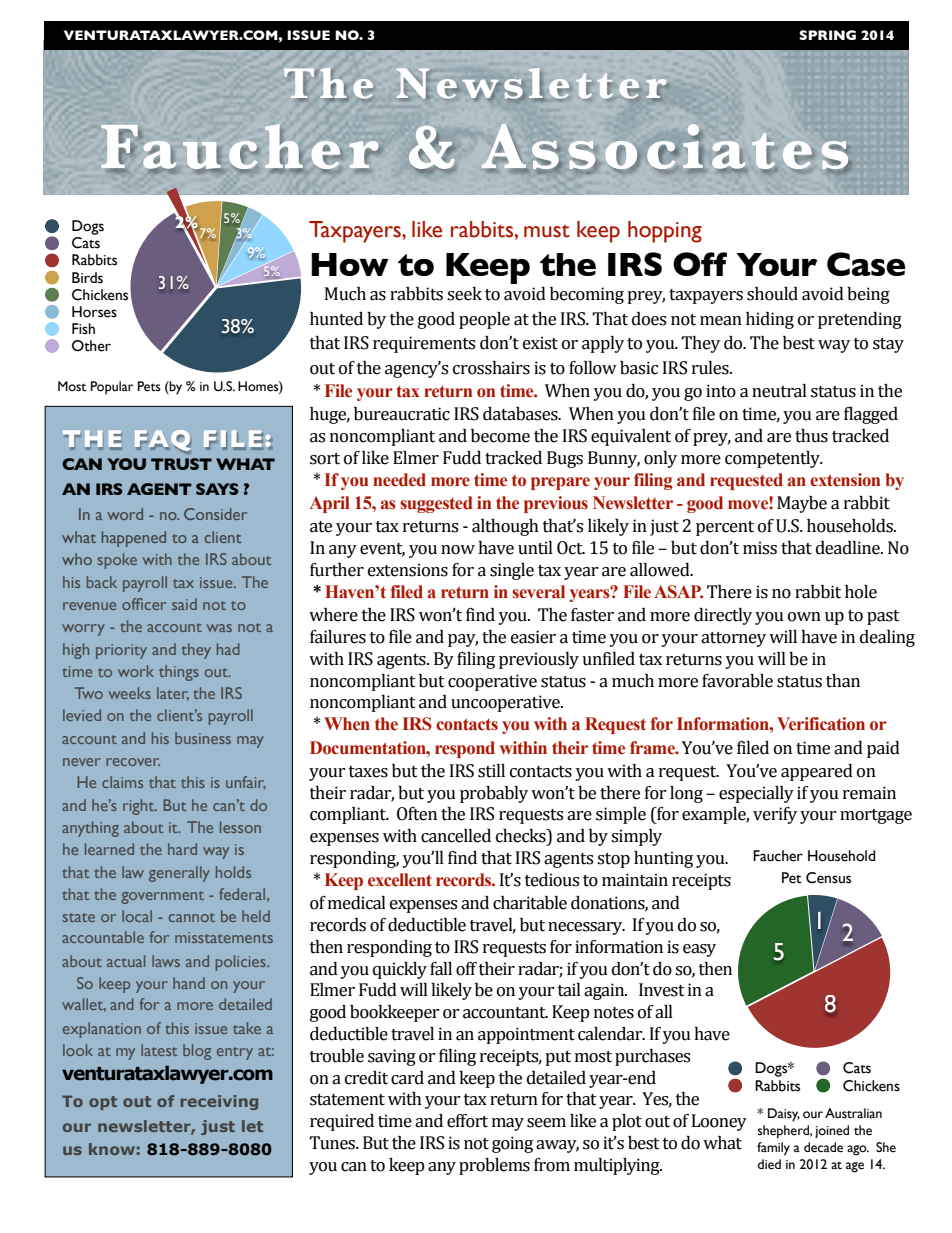 The width and height of the document is (952, 1233). I want to click on said, so click(184, 604).
